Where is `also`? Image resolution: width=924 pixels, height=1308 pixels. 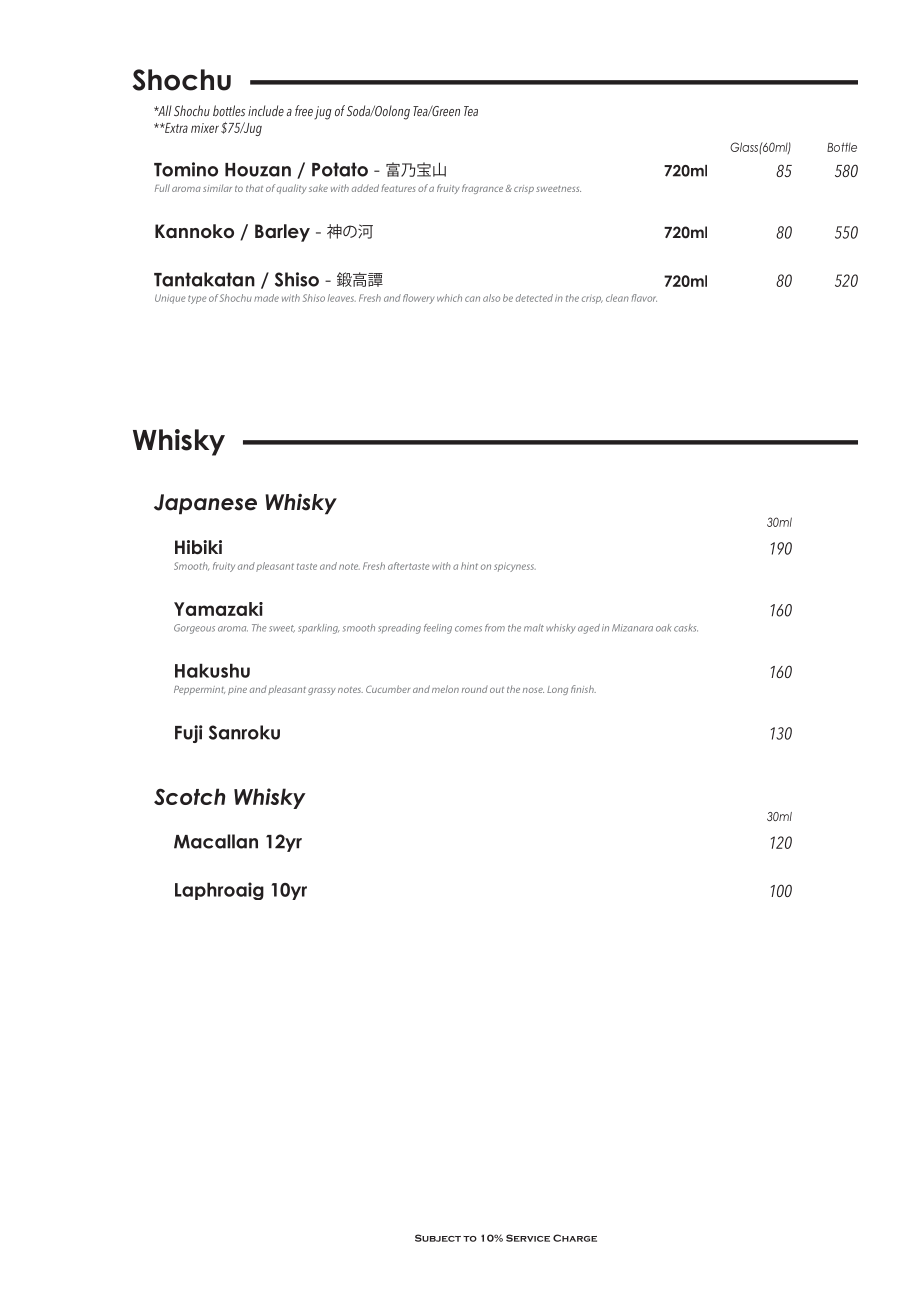 also is located at coordinates (491, 298).
